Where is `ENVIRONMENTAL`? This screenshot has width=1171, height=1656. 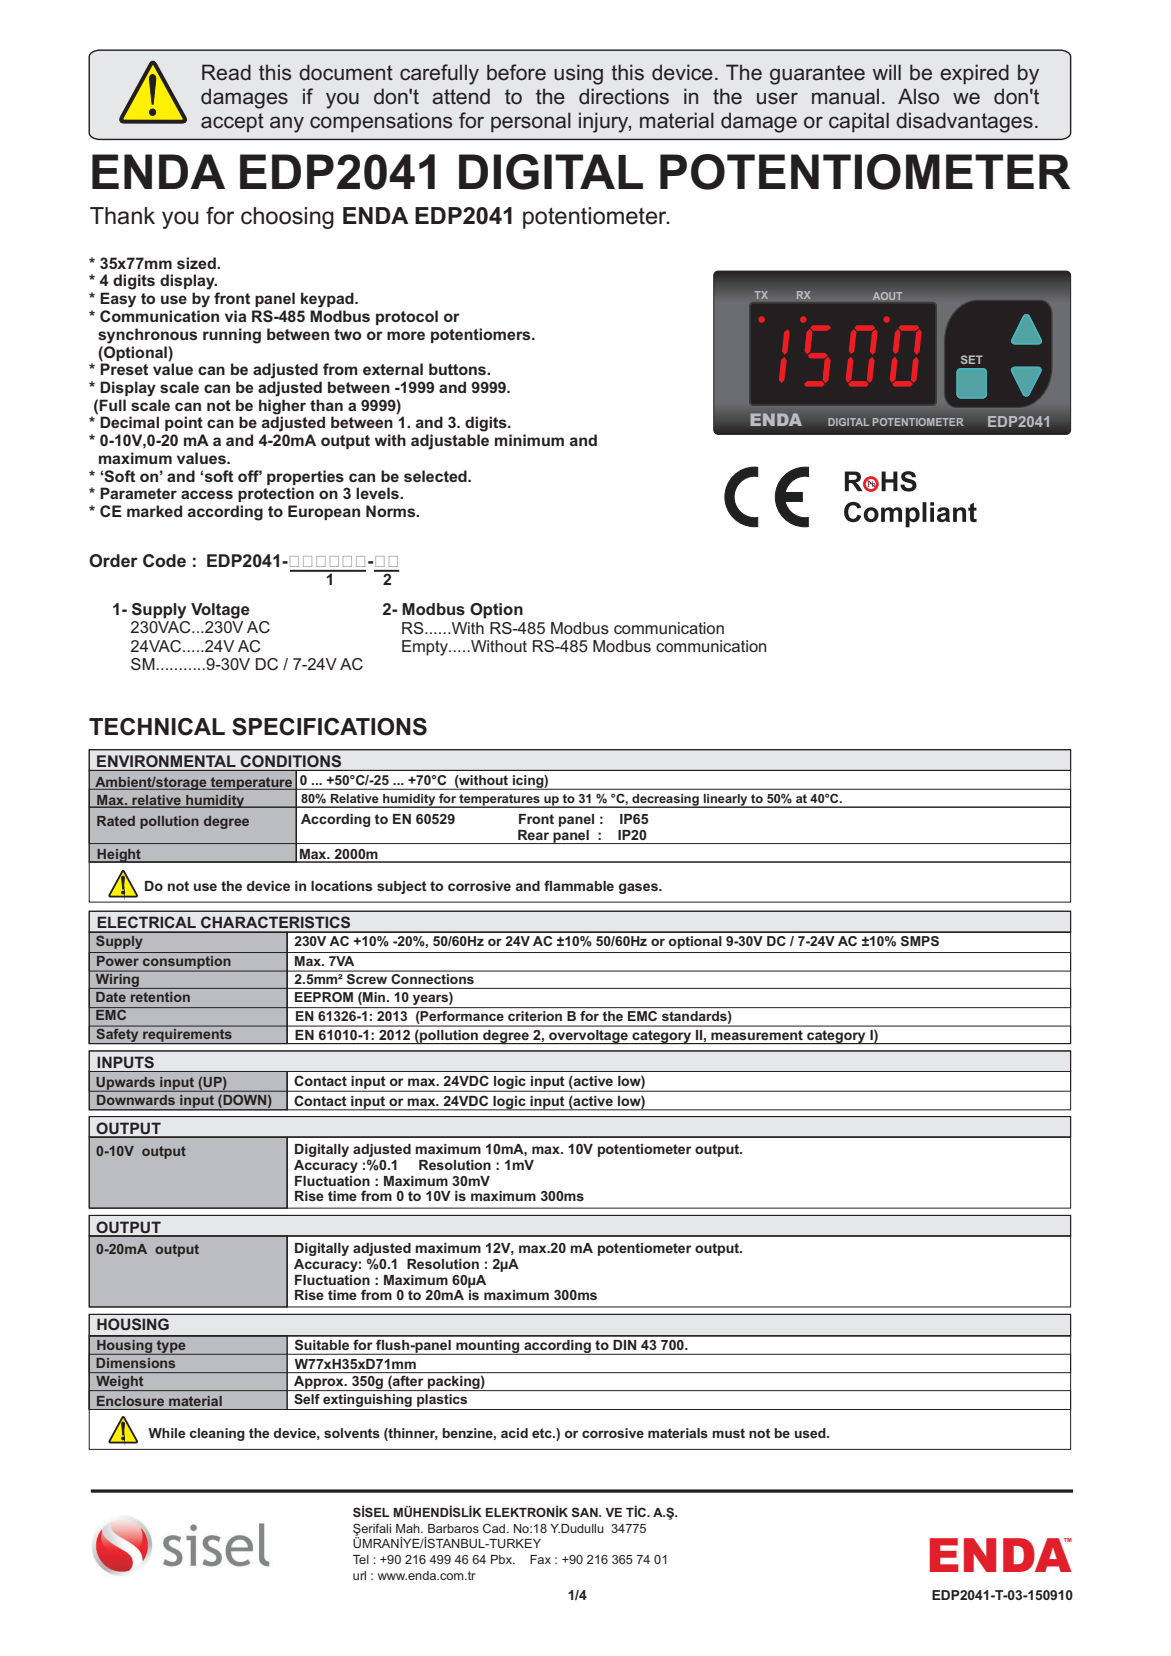 ENVIRONMENTAL is located at coordinates (166, 761).
